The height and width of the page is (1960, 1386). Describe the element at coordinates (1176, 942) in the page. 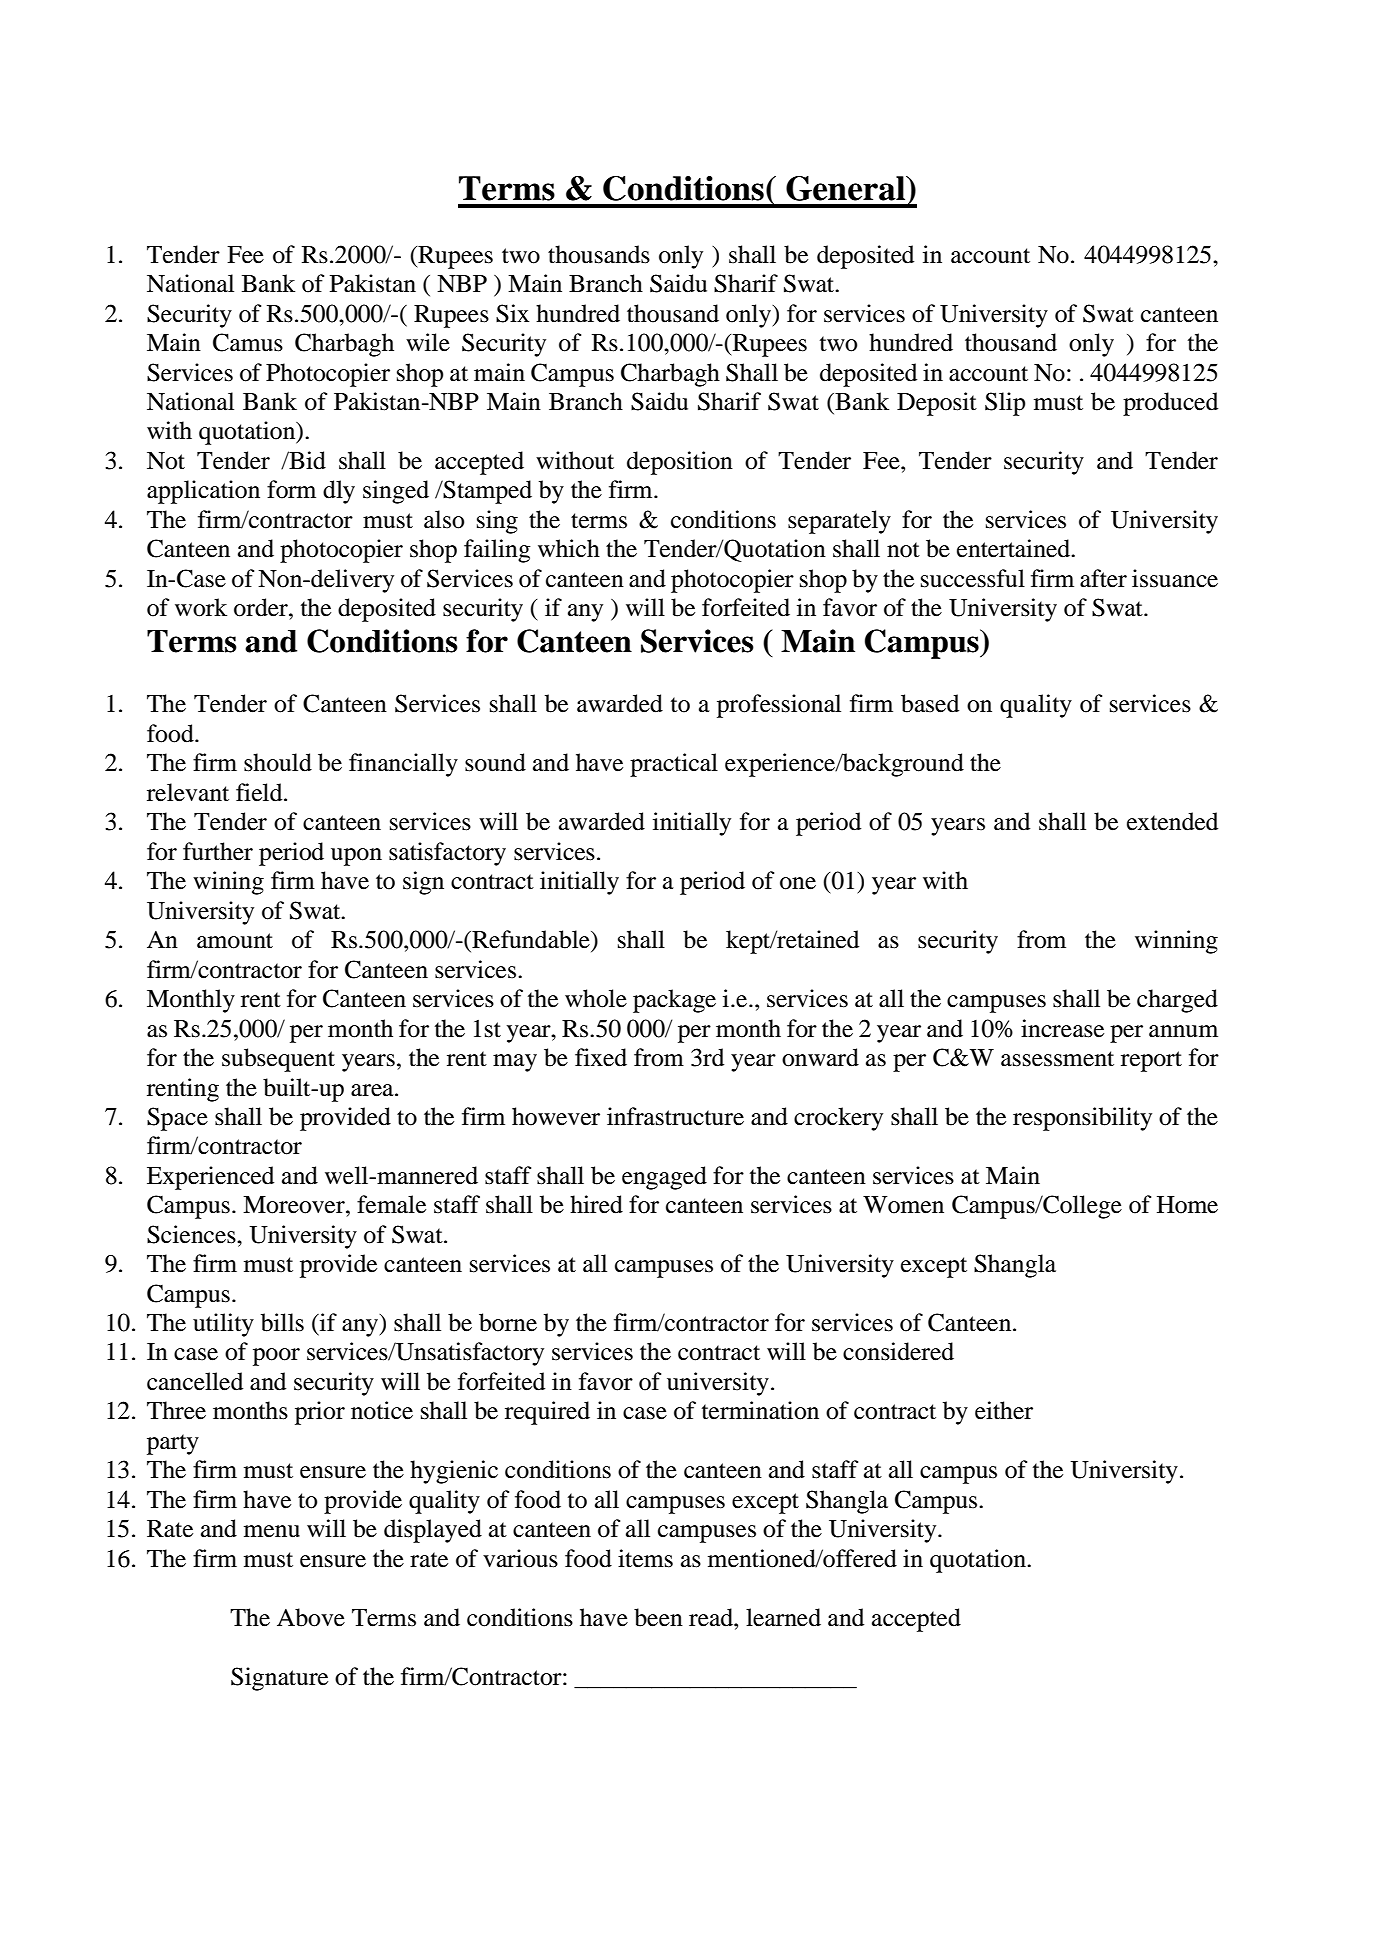

I see `winning` at that location.
